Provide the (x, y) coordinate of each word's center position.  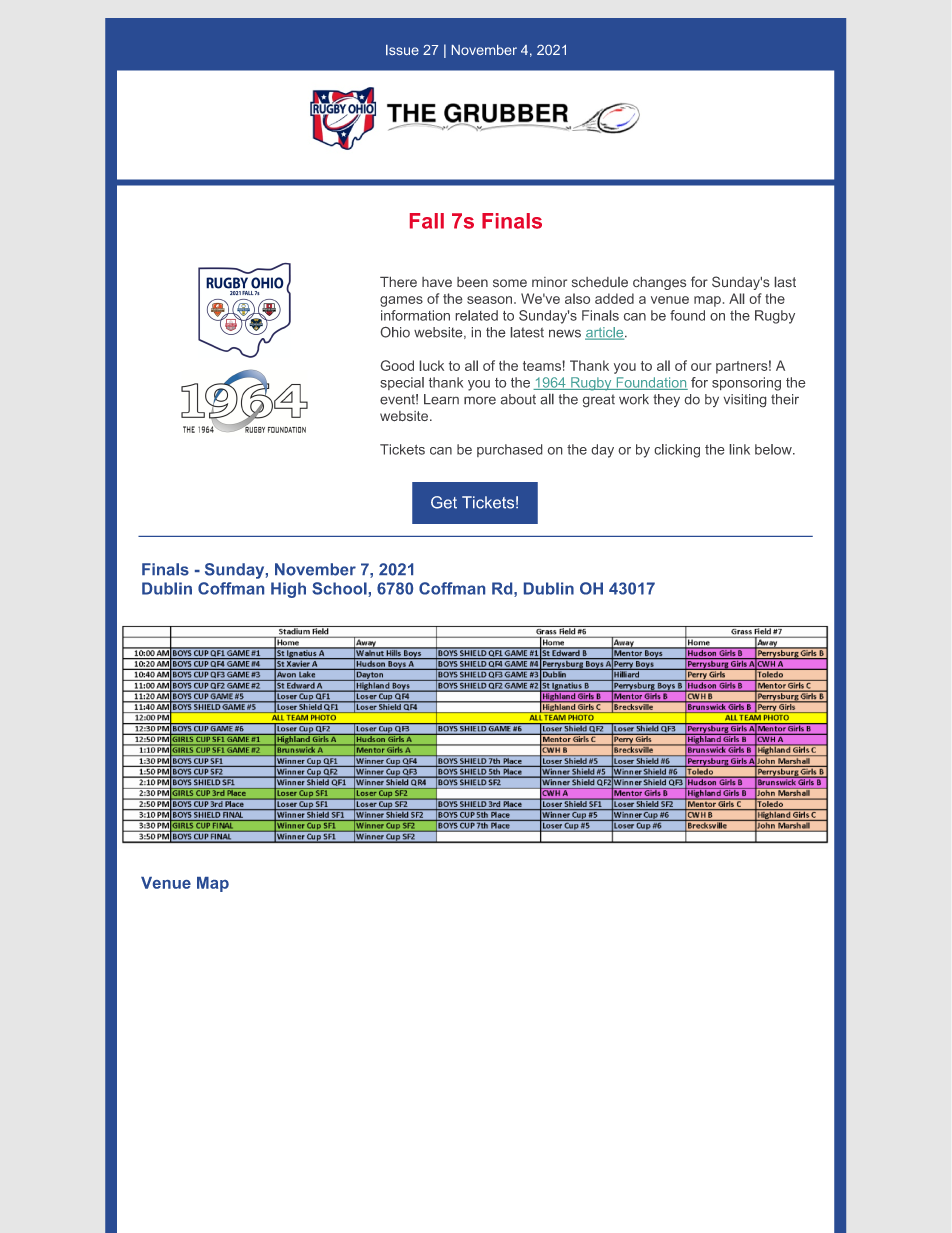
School (340, 589)
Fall (427, 221)
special (402, 383)
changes (659, 283)
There (398, 282)
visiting (745, 400)
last (785, 282)
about (518, 399)
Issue (402, 50)
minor (549, 282)
